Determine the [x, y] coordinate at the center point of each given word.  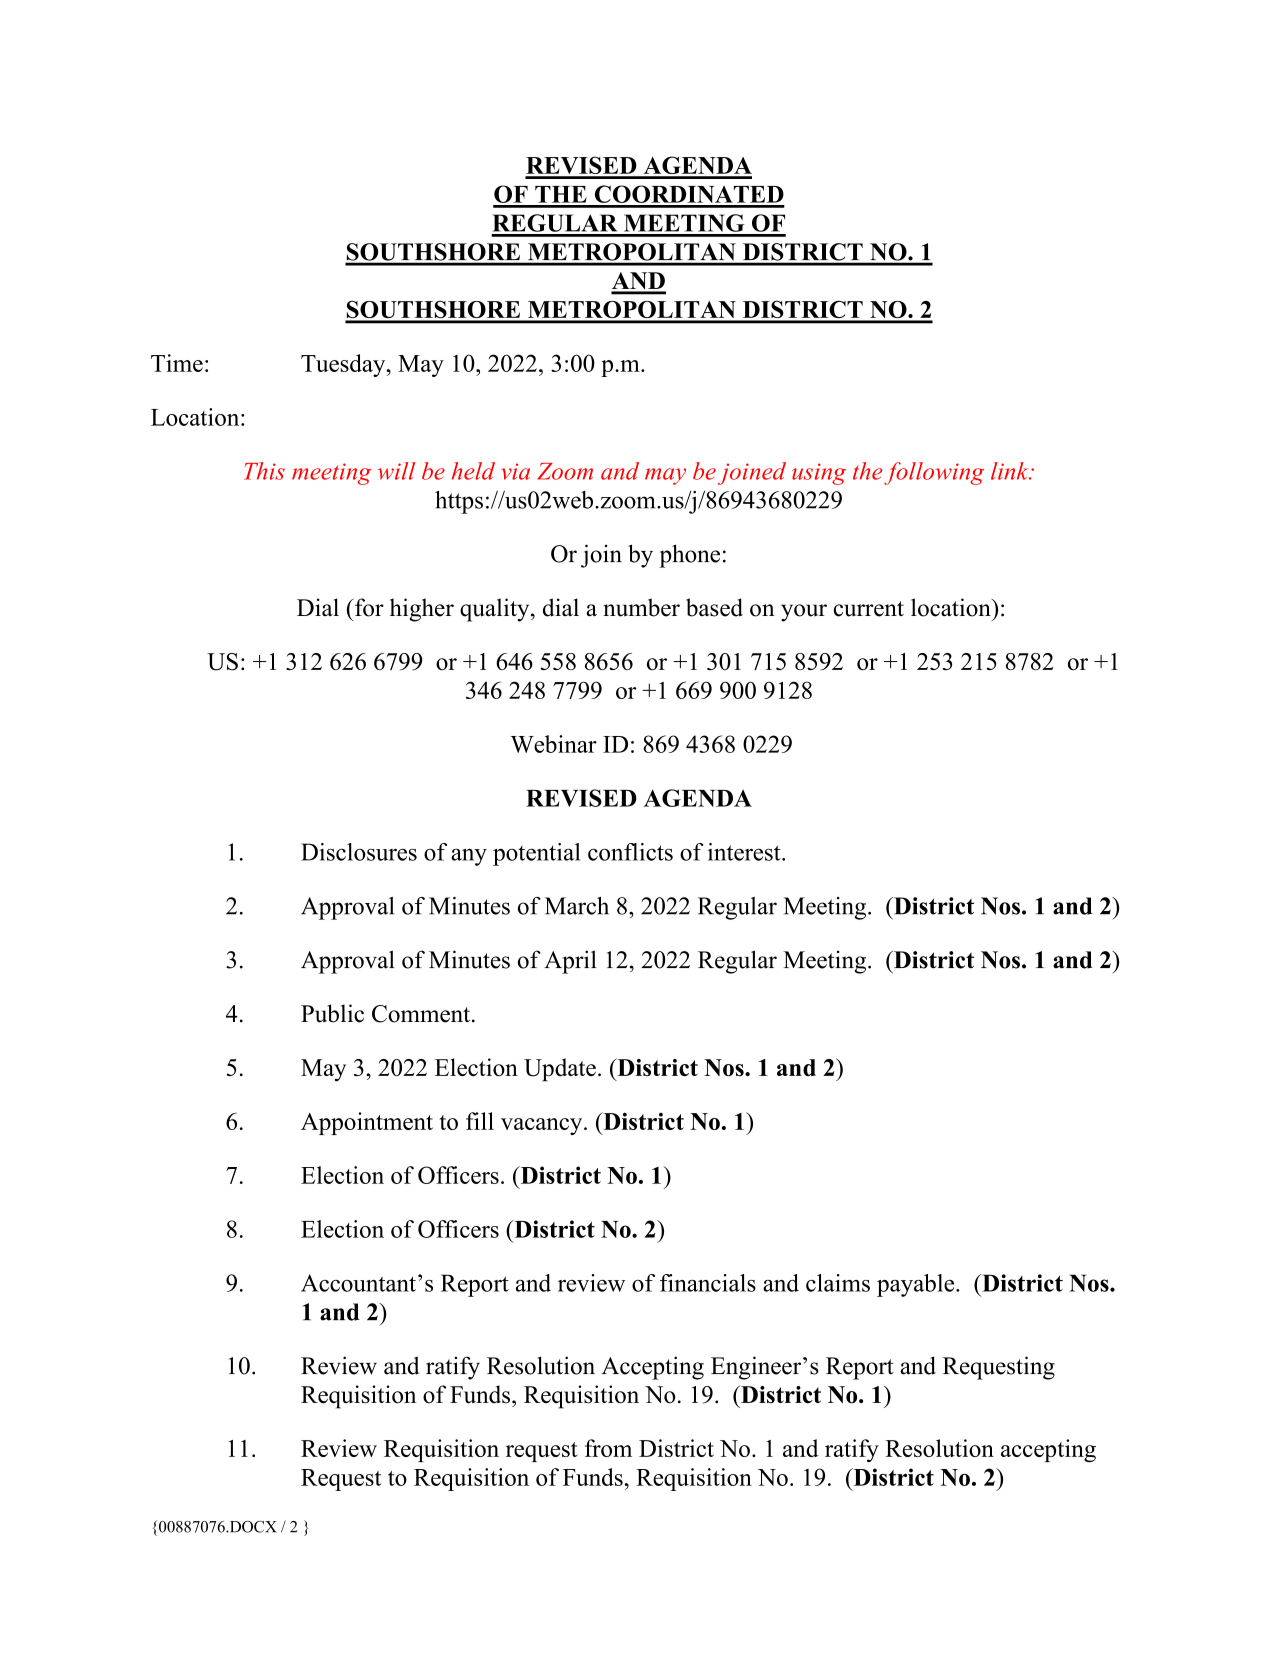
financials [708, 1283]
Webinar [553, 744]
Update [560, 1070]
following [934, 473]
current [869, 609]
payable [917, 1285]
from [608, 1448]
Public [332, 1013]
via [515, 471]
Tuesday [344, 365]
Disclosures [359, 852]
